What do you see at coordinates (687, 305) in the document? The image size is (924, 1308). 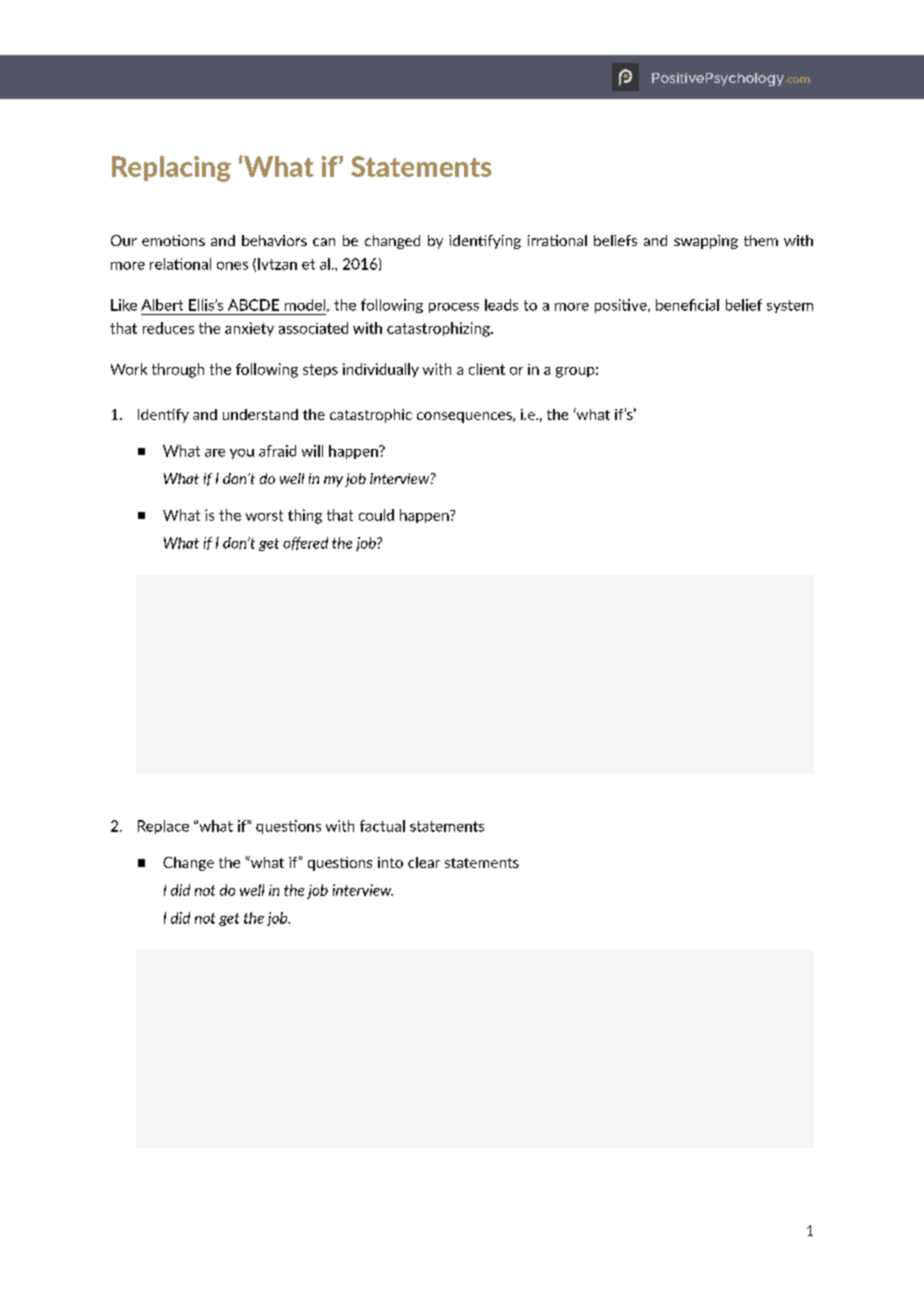 I see `beneficial` at bounding box center [687, 305].
